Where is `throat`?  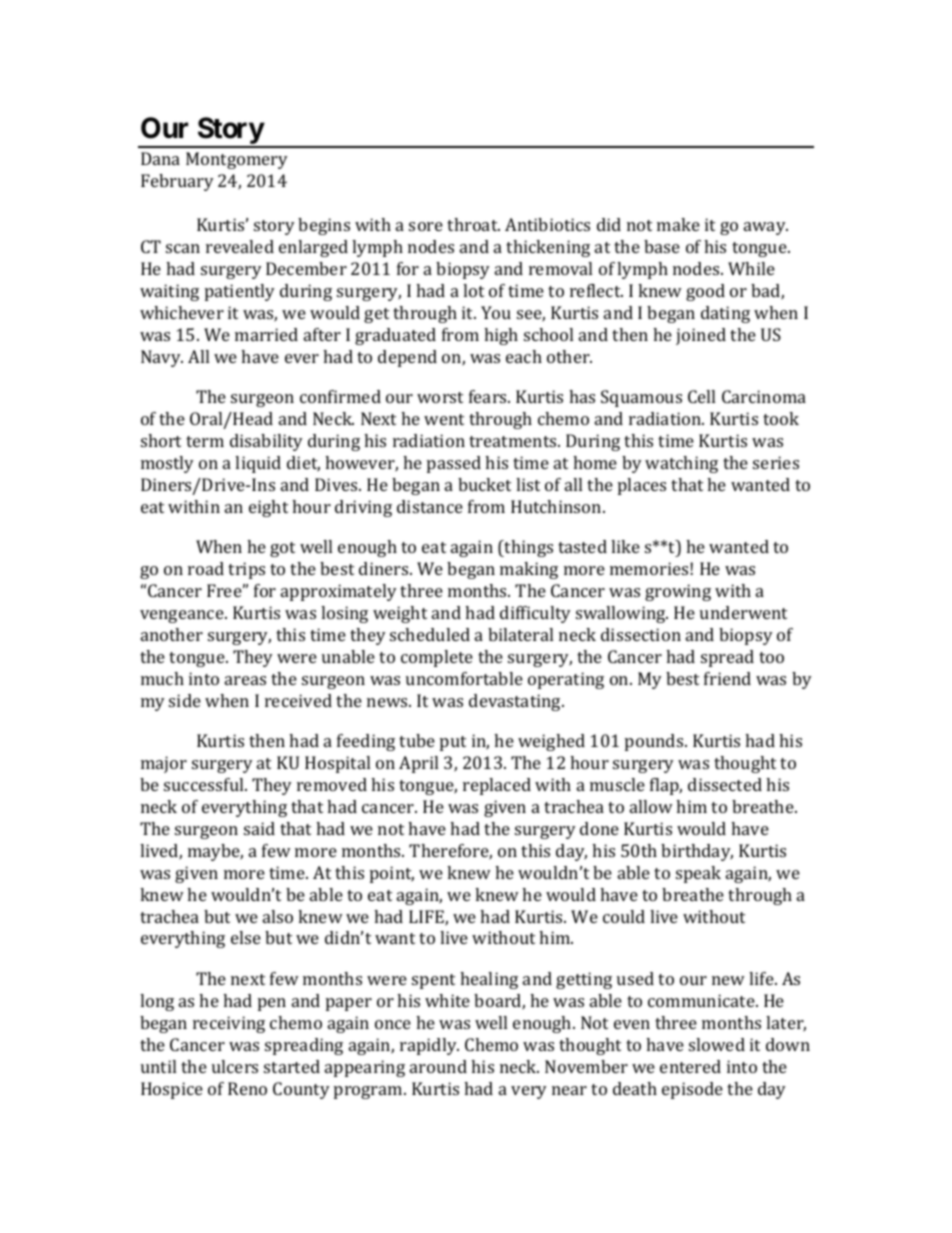
throat is located at coordinates (473, 224).
